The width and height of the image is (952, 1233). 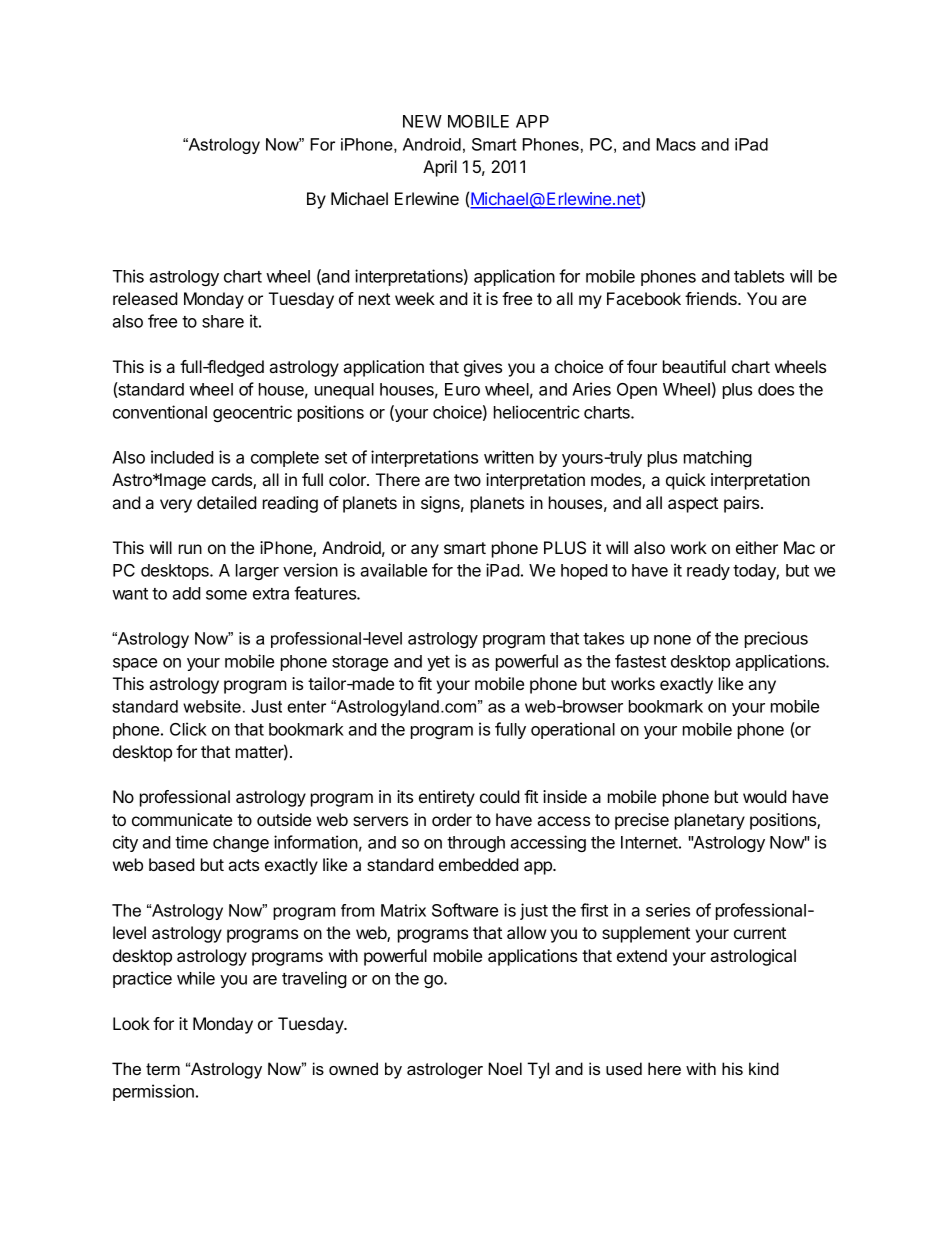 I want to click on yet, so click(x=438, y=663).
